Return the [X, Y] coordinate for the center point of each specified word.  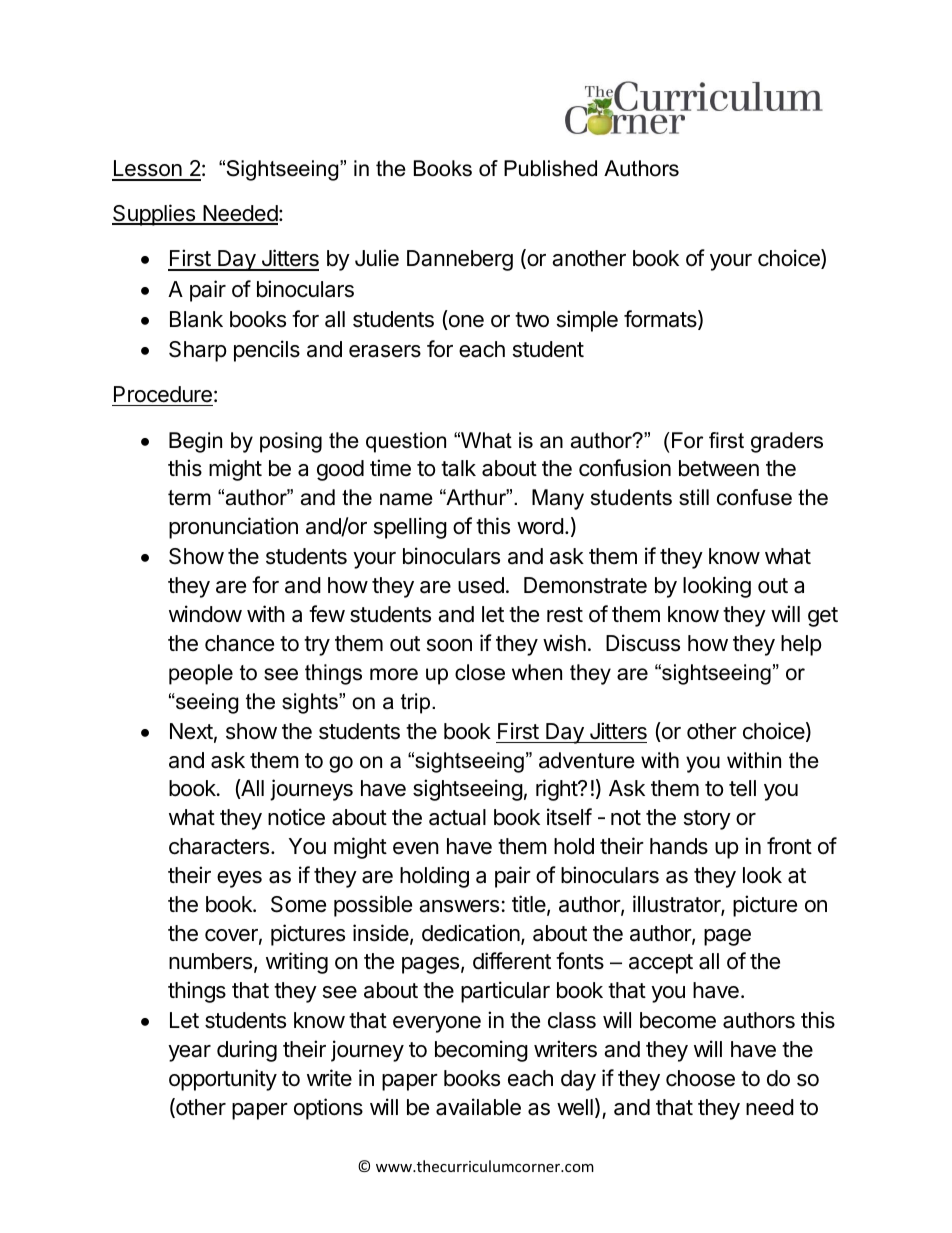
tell [742, 788]
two [532, 320]
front [789, 846]
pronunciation [233, 528]
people [201, 674]
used [481, 585]
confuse [754, 497]
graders [787, 442]
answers [459, 906]
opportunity [223, 1080]
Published [550, 168]
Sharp [198, 351]
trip [417, 703]
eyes [239, 879]
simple [587, 321]
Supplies [154, 215]
